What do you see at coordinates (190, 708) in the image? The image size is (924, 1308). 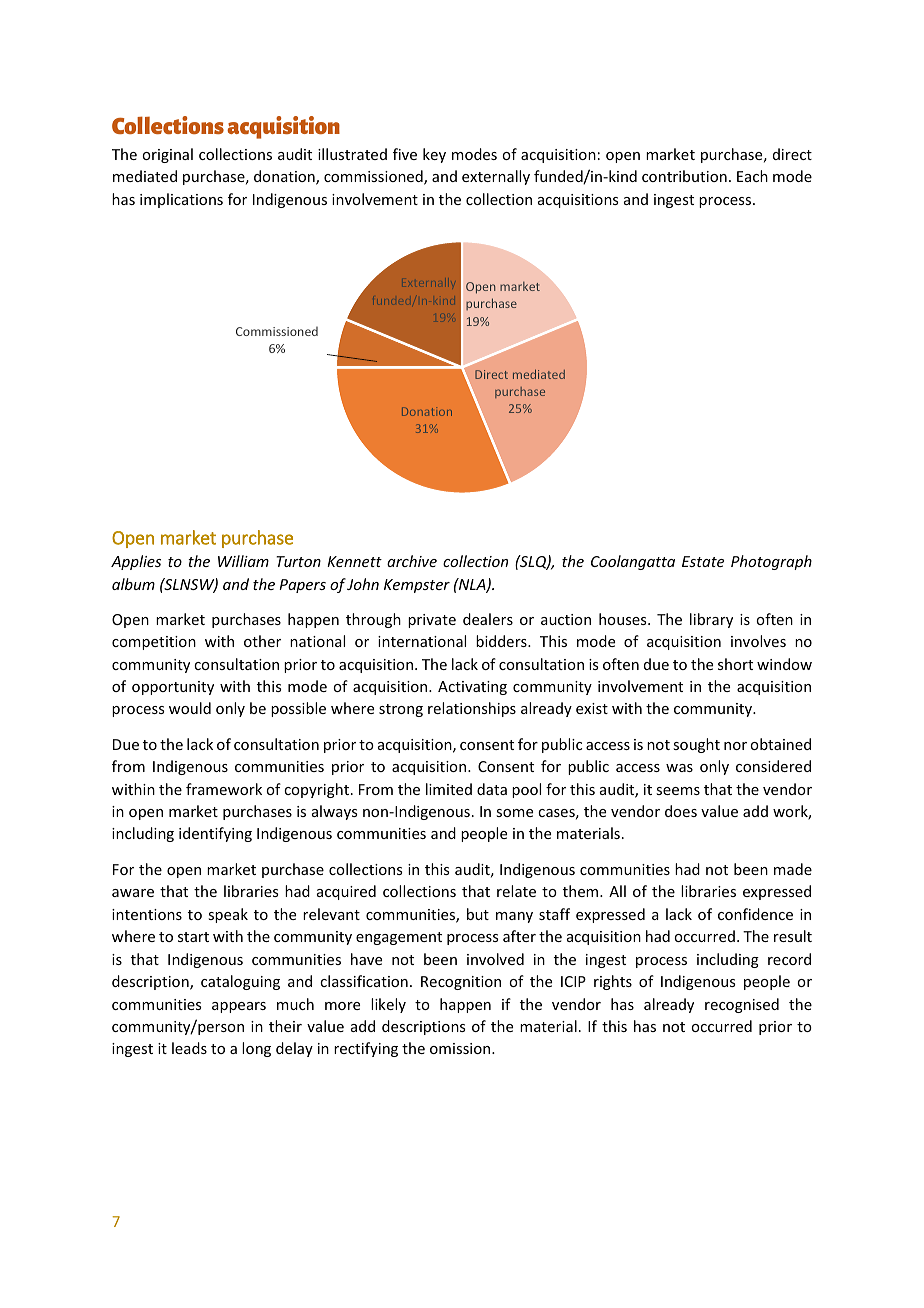 I see `would` at bounding box center [190, 708].
